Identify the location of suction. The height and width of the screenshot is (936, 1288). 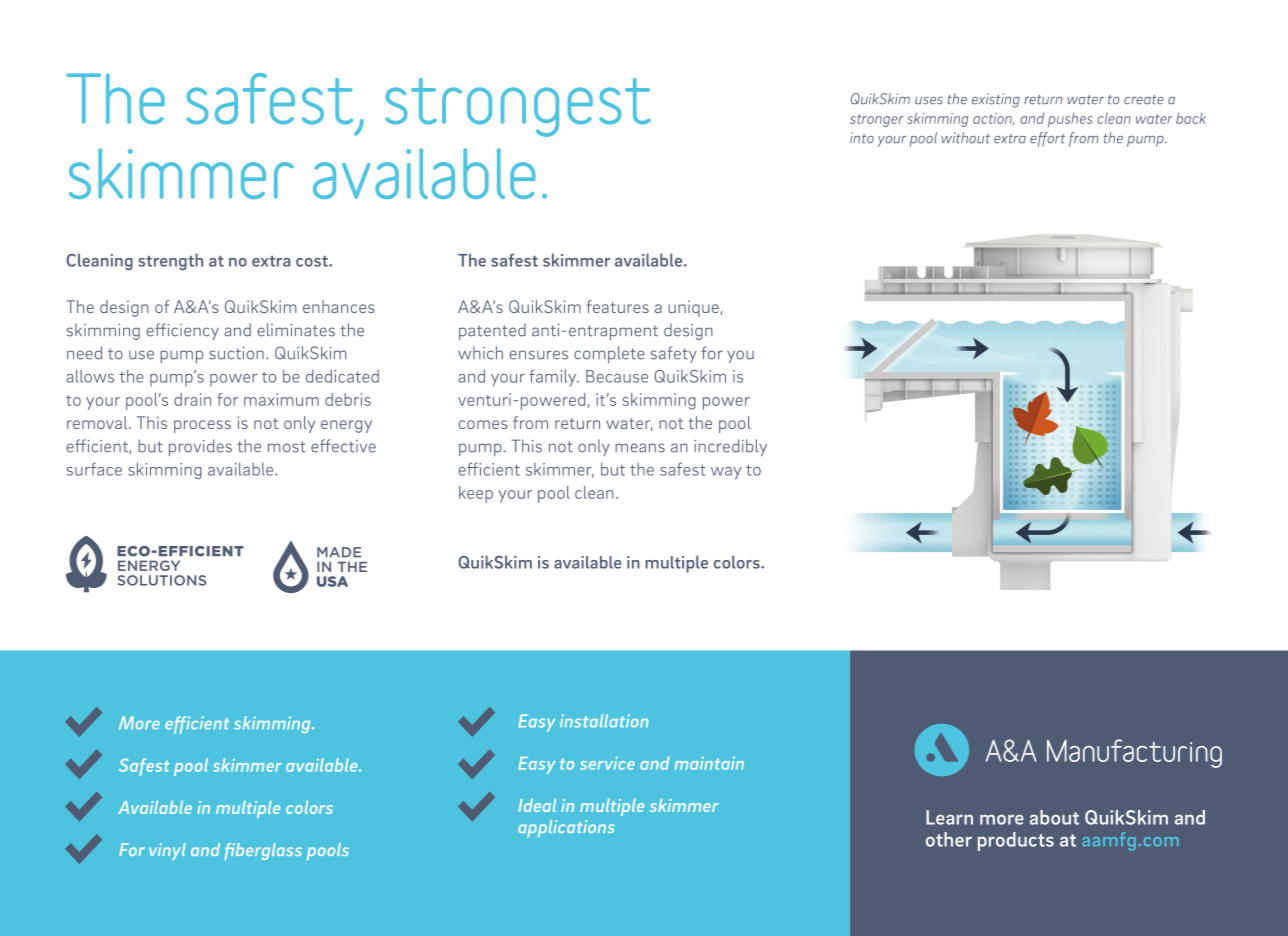
(236, 353).
